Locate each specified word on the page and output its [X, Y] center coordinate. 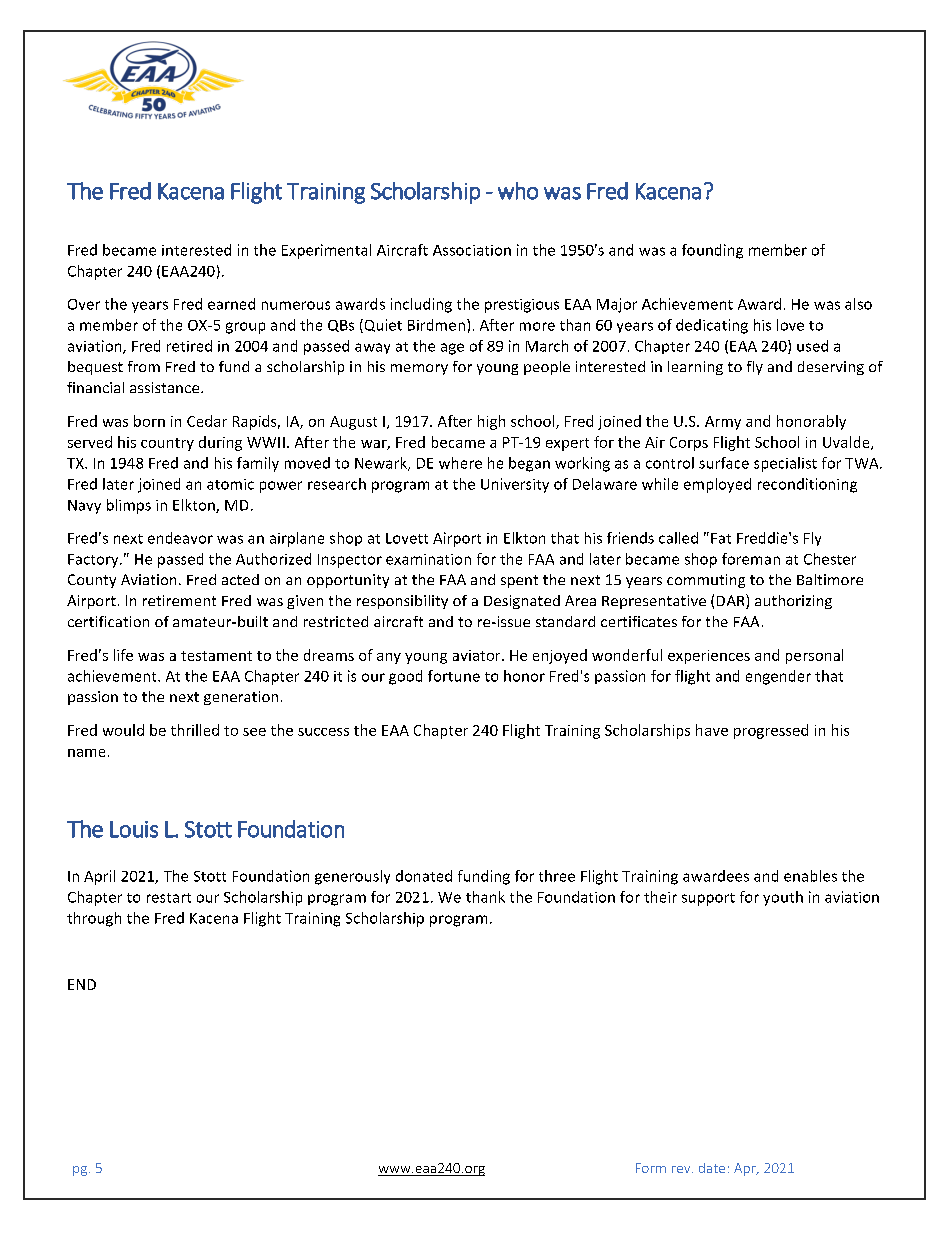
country [167, 444]
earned [231, 304]
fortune [454, 676]
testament [216, 656]
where [460, 463]
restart [169, 898]
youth [783, 898]
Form [651, 1168]
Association [472, 250]
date [712, 1168]
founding [712, 251]
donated [424, 876]
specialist [785, 464]
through [94, 919]
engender [778, 677]
